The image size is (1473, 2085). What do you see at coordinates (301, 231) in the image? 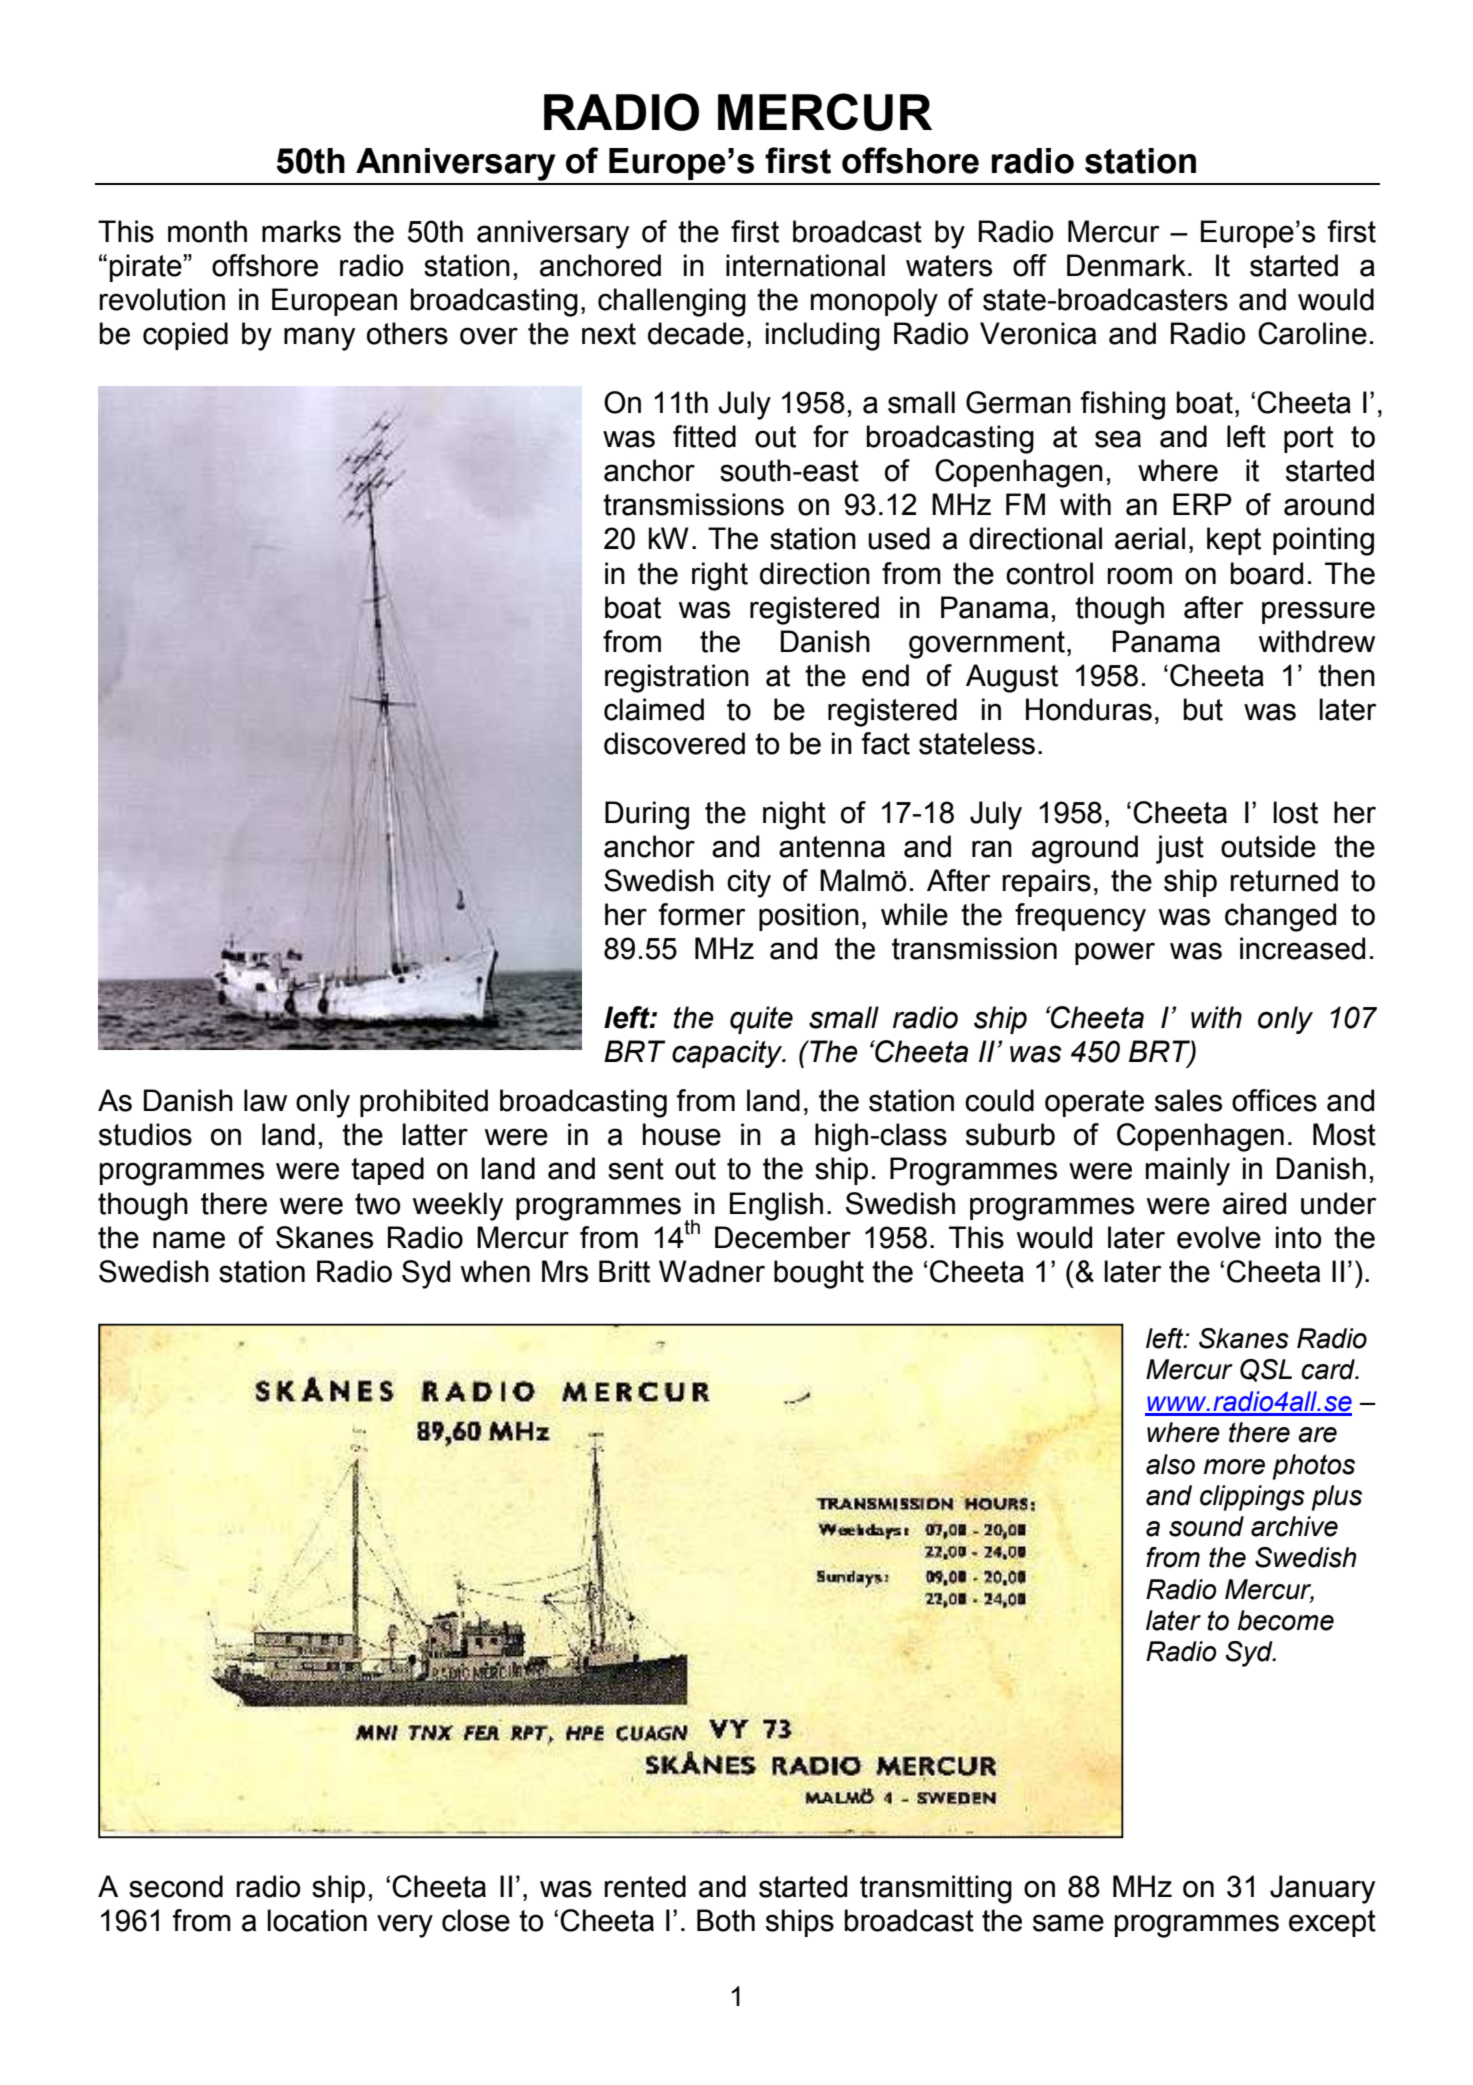
I see `marks` at bounding box center [301, 231].
